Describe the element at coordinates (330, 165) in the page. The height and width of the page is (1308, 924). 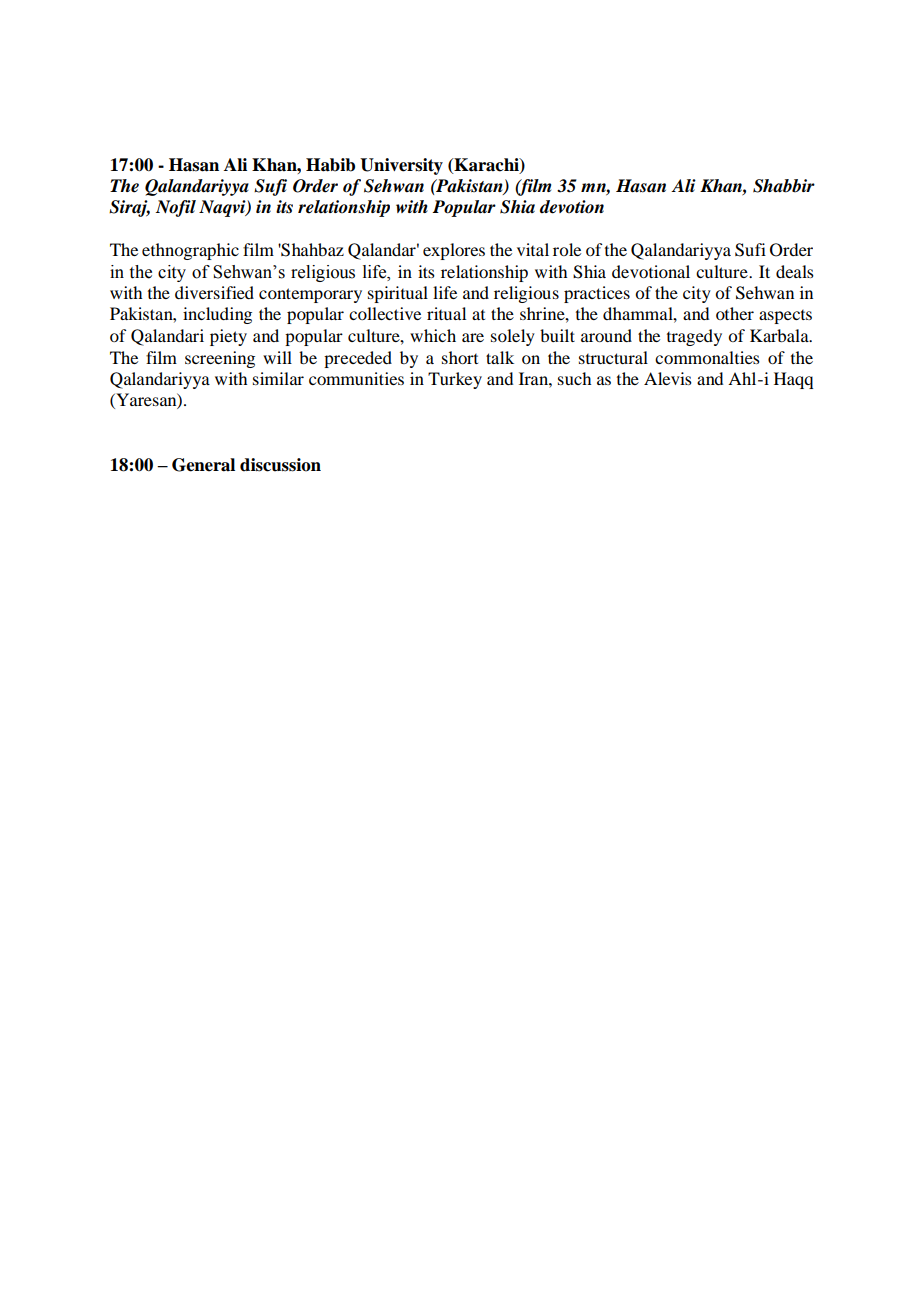
I see `Habib` at that location.
